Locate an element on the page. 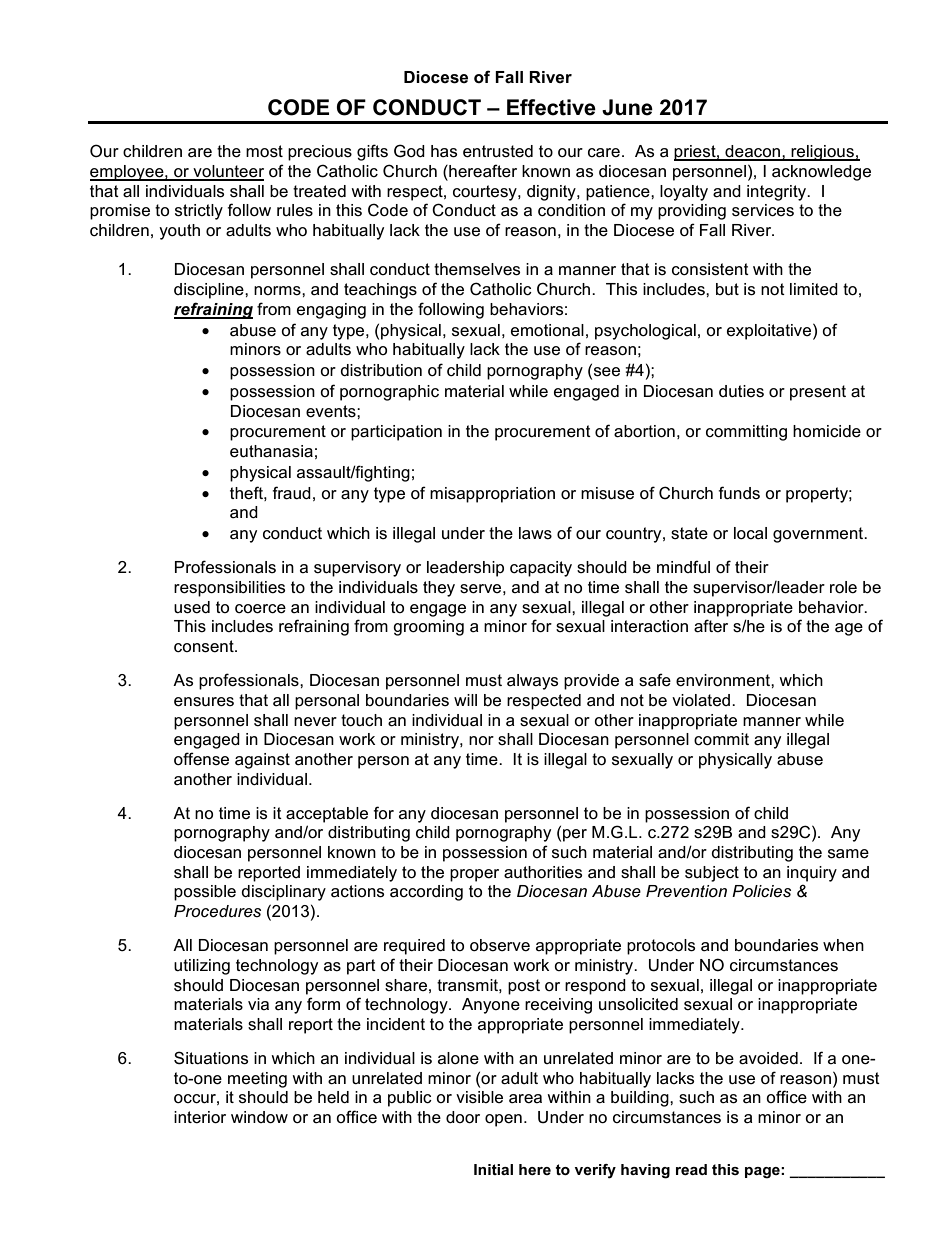  read is located at coordinates (691, 1169).
